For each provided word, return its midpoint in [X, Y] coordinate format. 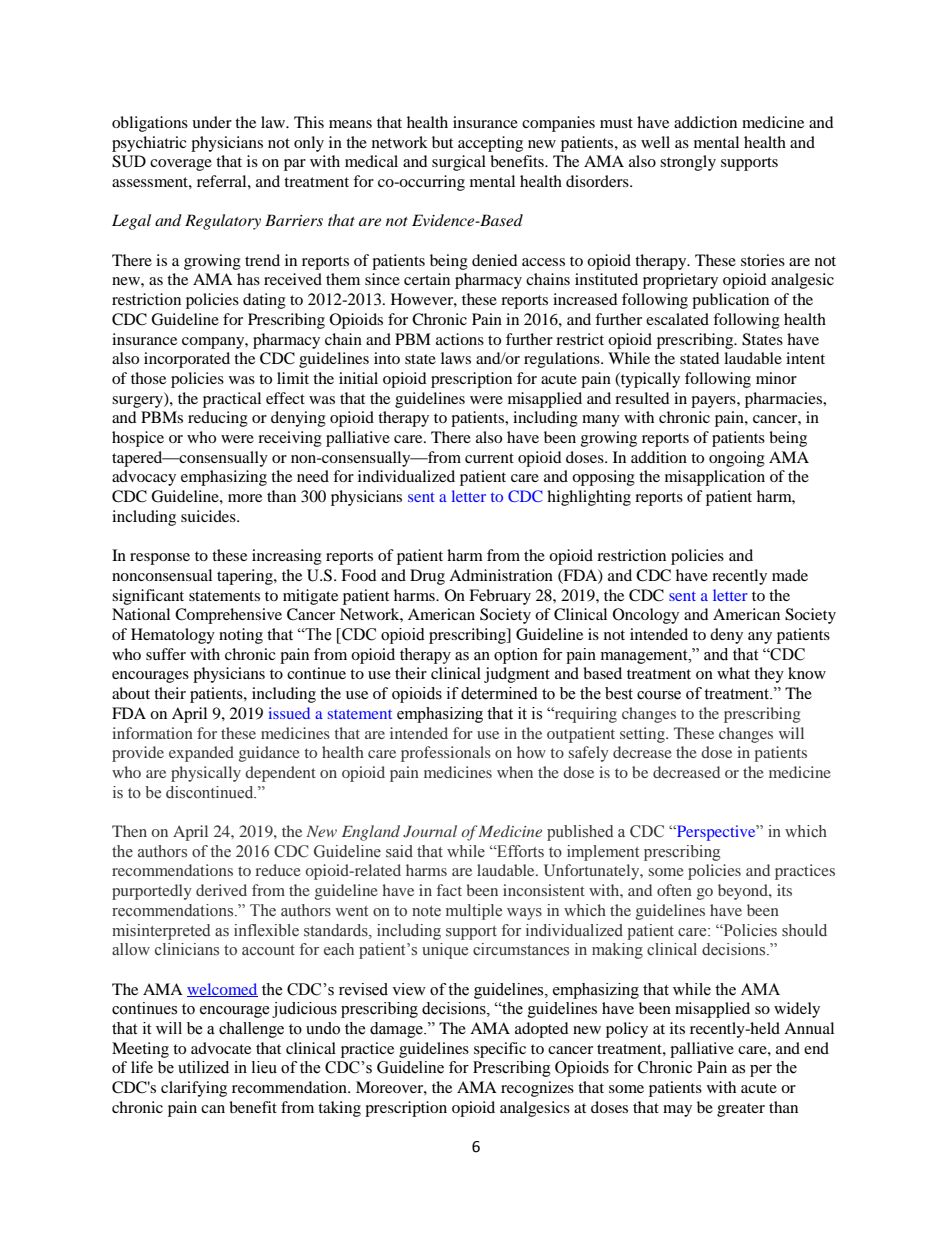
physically [206, 774]
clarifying [194, 1089]
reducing [218, 419]
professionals [446, 754]
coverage [181, 165]
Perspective [716, 833]
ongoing [737, 459]
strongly [688, 163]
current [489, 458]
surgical [459, 163]
